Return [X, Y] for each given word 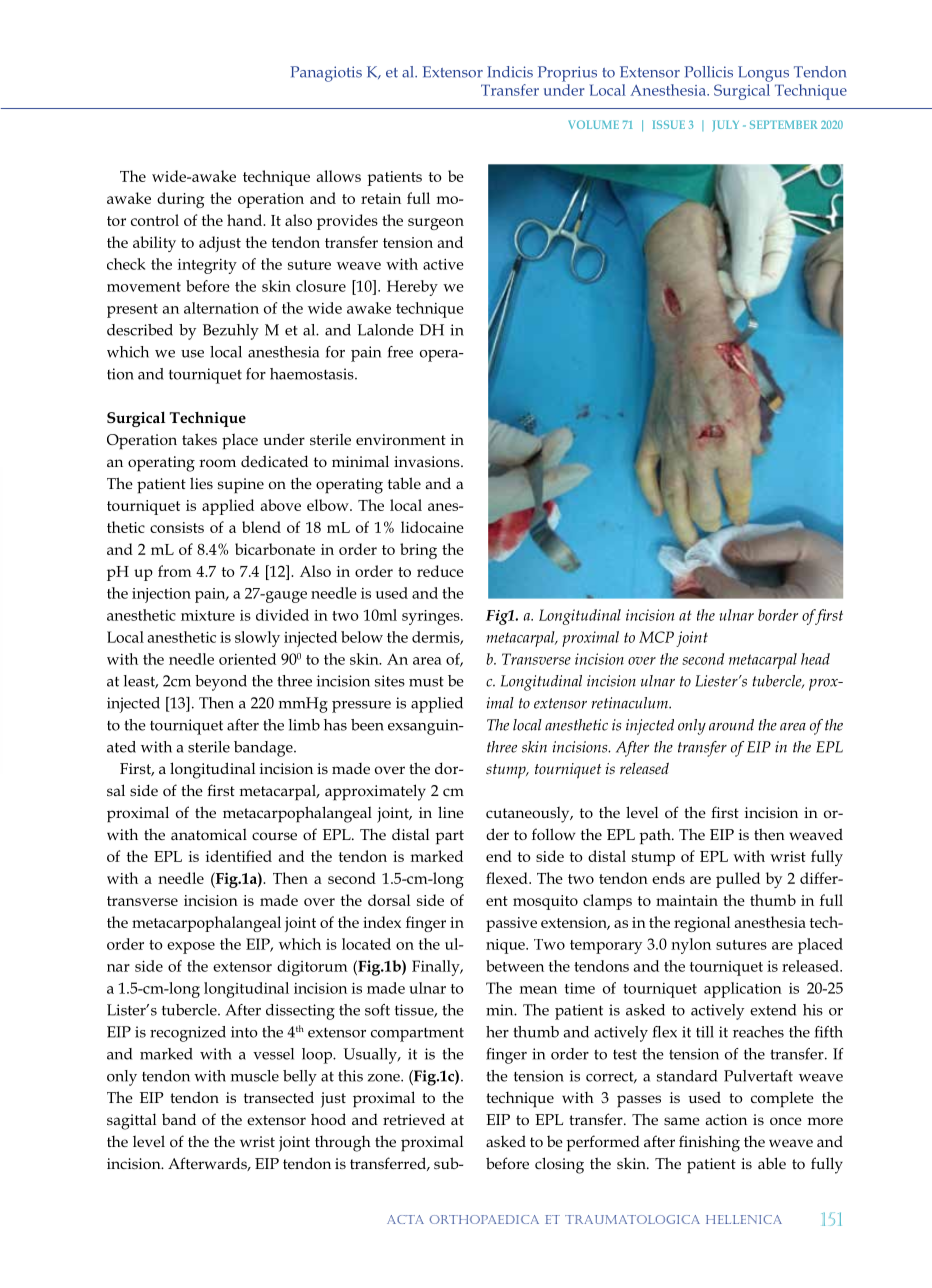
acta [405, 1219]
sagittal [131, 1122]
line [451, 812]
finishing [709, 1143]
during [181, 200]
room [217, 463]
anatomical [209, 834]
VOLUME [593, 124]
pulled [738, 880]
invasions [428, 461]
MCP [656, 637]
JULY [725, 126]
